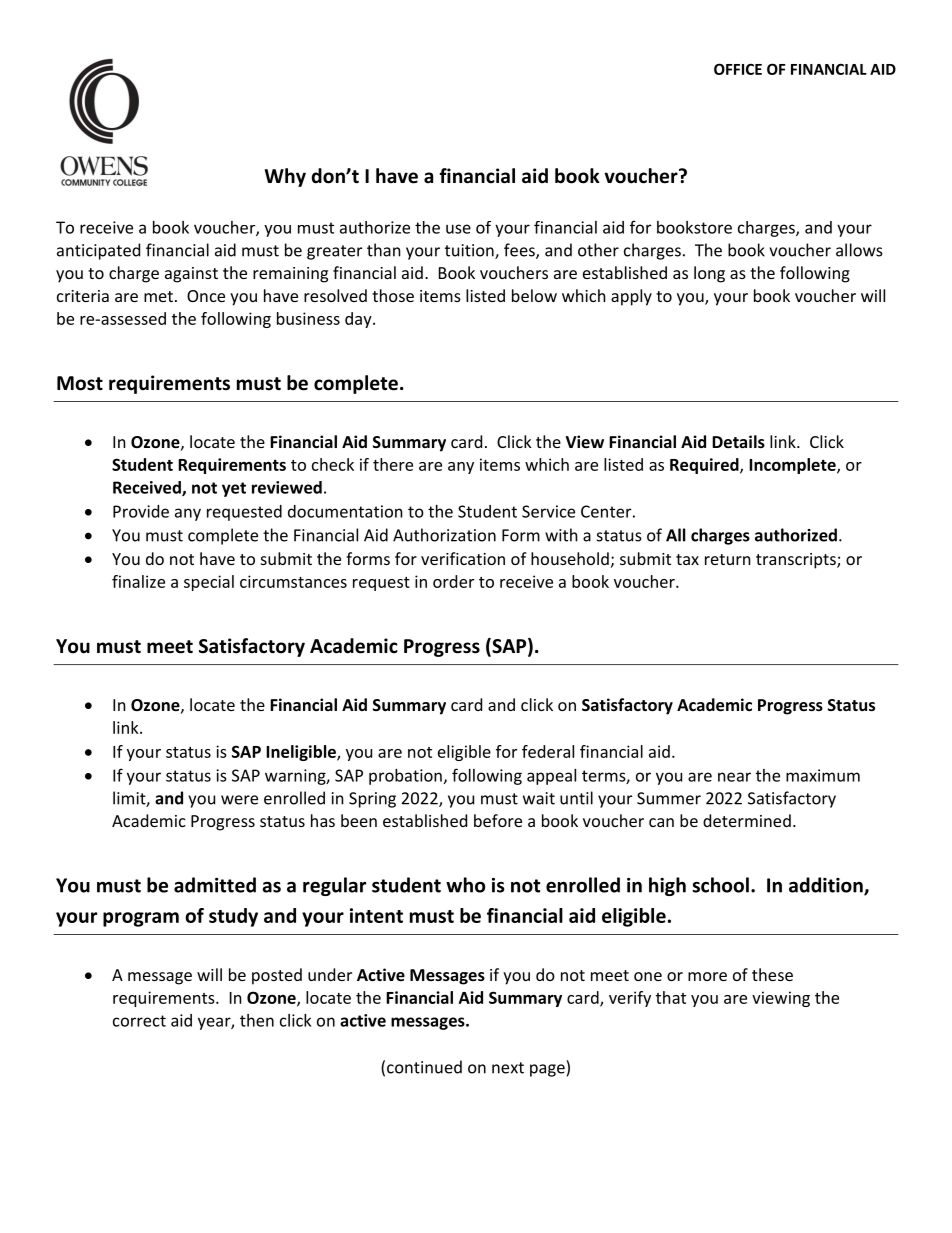  I want to click on Why, so click(285, 177).
